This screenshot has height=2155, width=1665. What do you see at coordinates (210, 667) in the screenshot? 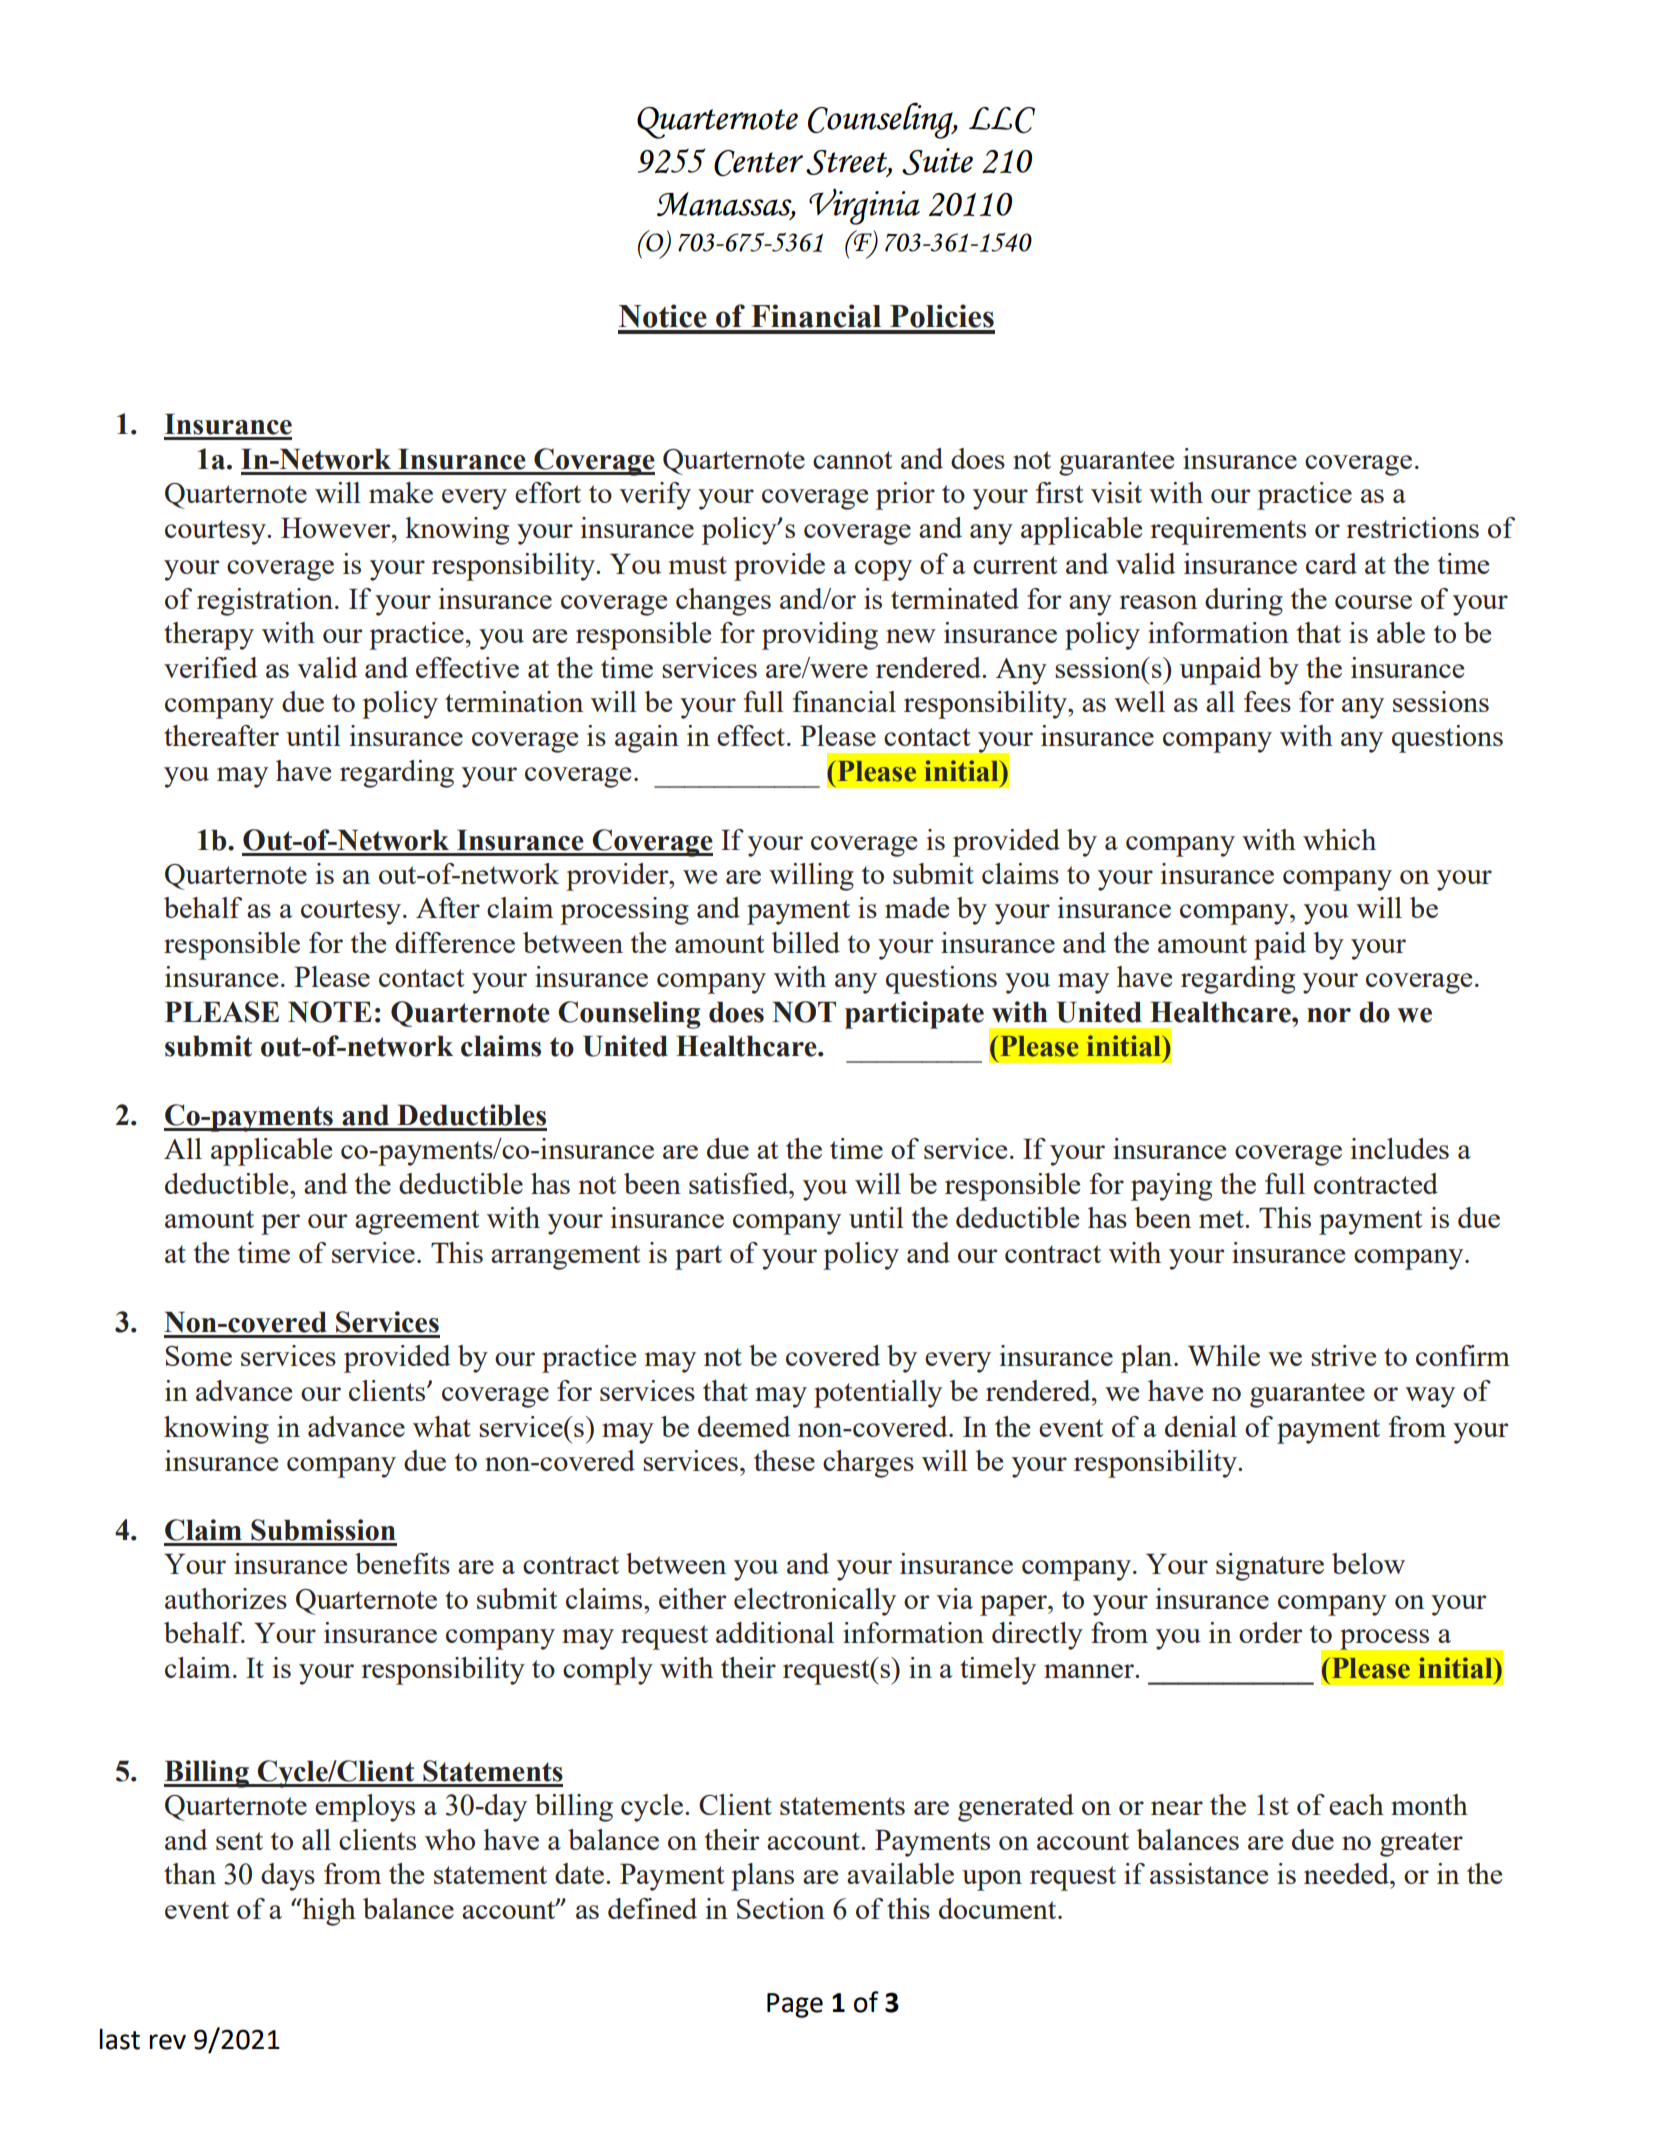
I see `verified` at bounding box center [210, 667].
